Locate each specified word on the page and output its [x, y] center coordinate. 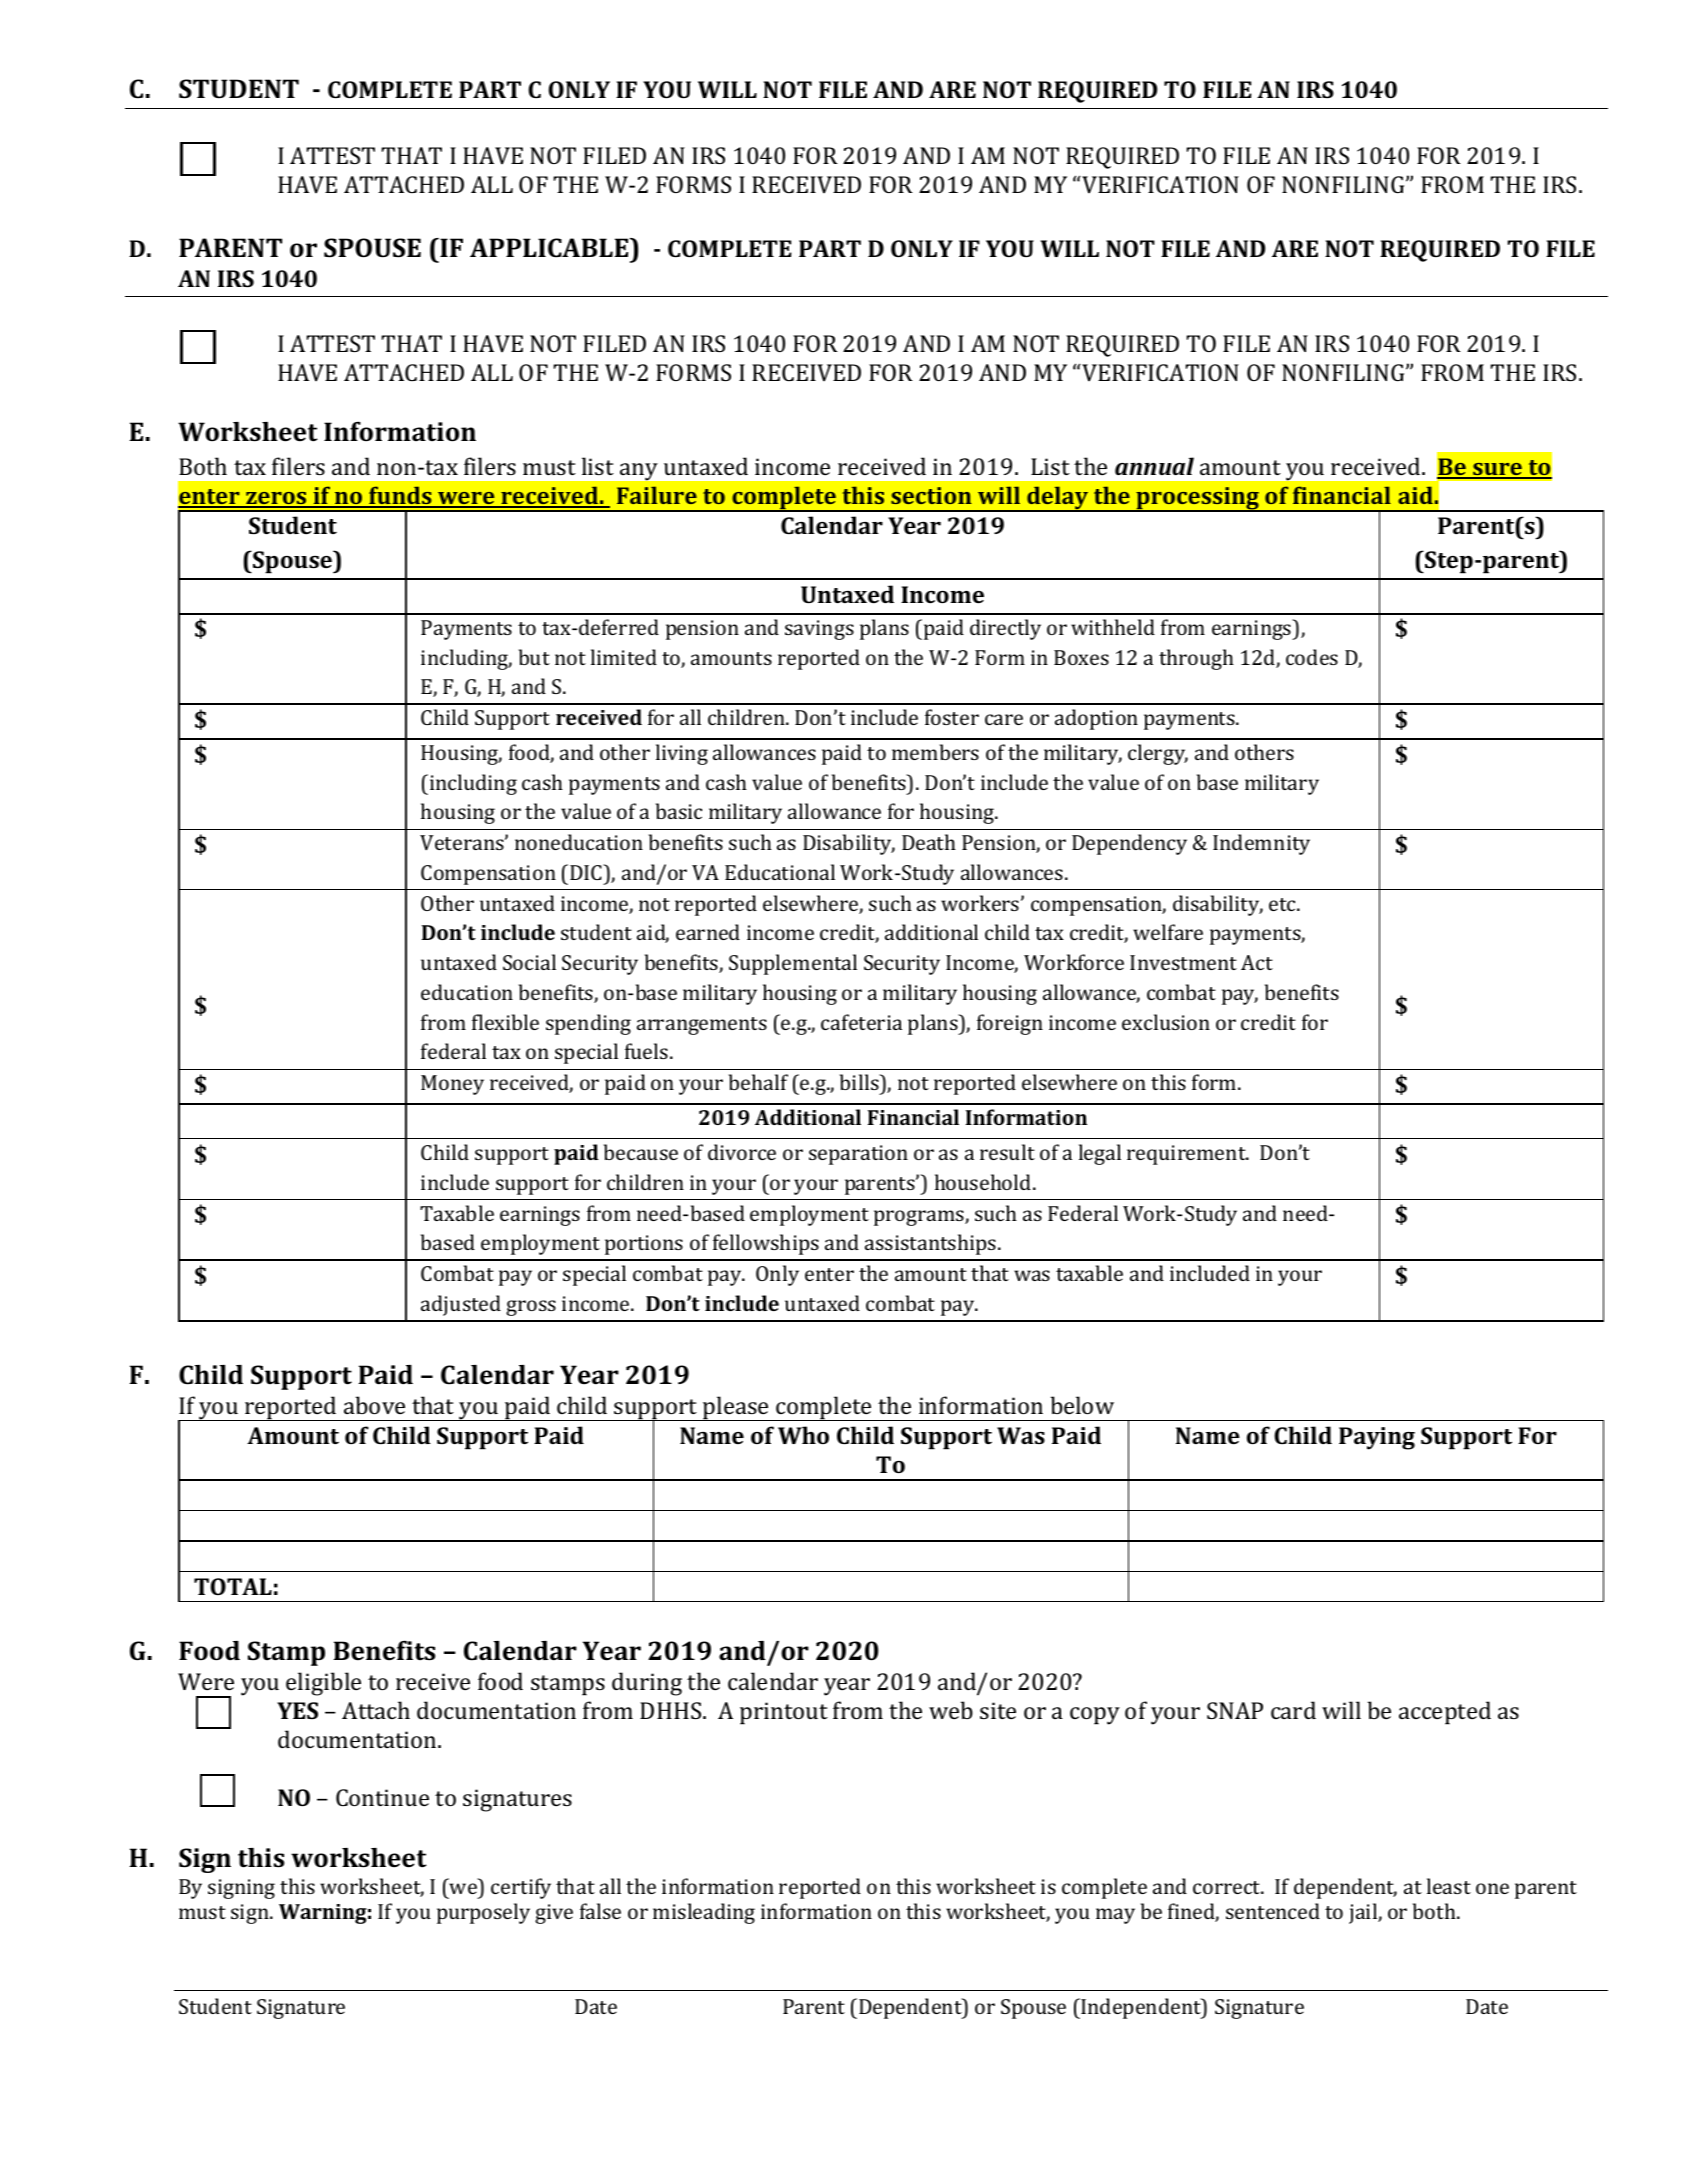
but [534, 657]
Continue [382, 1797]
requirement [1187, 1155]
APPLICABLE [550, 248]
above [374, 1405]
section [931, 495]
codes [1312, 657]
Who [803, 1435]
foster [952, 717]
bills [860, 1082]
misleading [704, 1913]
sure [1497, 470]
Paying [1377, 1438]
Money [452, 1085]
